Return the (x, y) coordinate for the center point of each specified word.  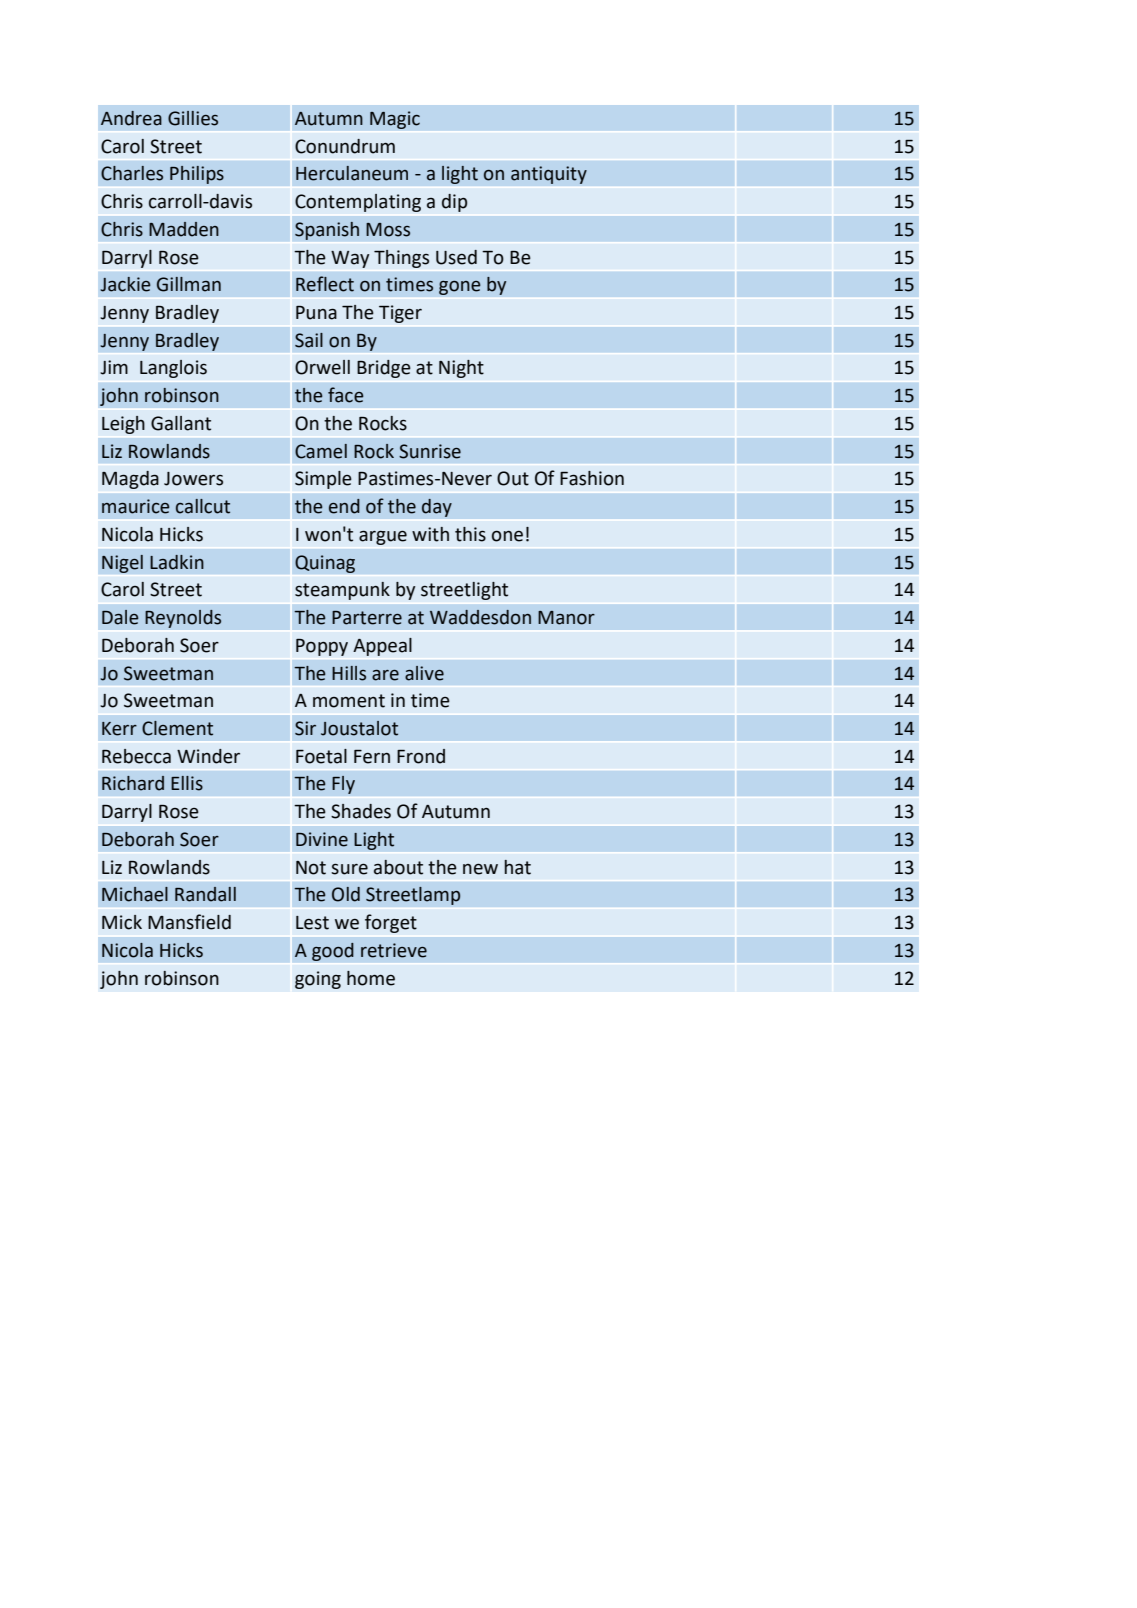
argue (383, 537)
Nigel (122, 564)
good (333, 951)
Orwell (322, 367)
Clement (177, 728)
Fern (372, 757)
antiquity (549, 175)
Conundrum (345, 146)
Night (461, 369)
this (470, 534)
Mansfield (189, 922)
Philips (197, 175)
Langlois (173, 369)
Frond (421, 756)
